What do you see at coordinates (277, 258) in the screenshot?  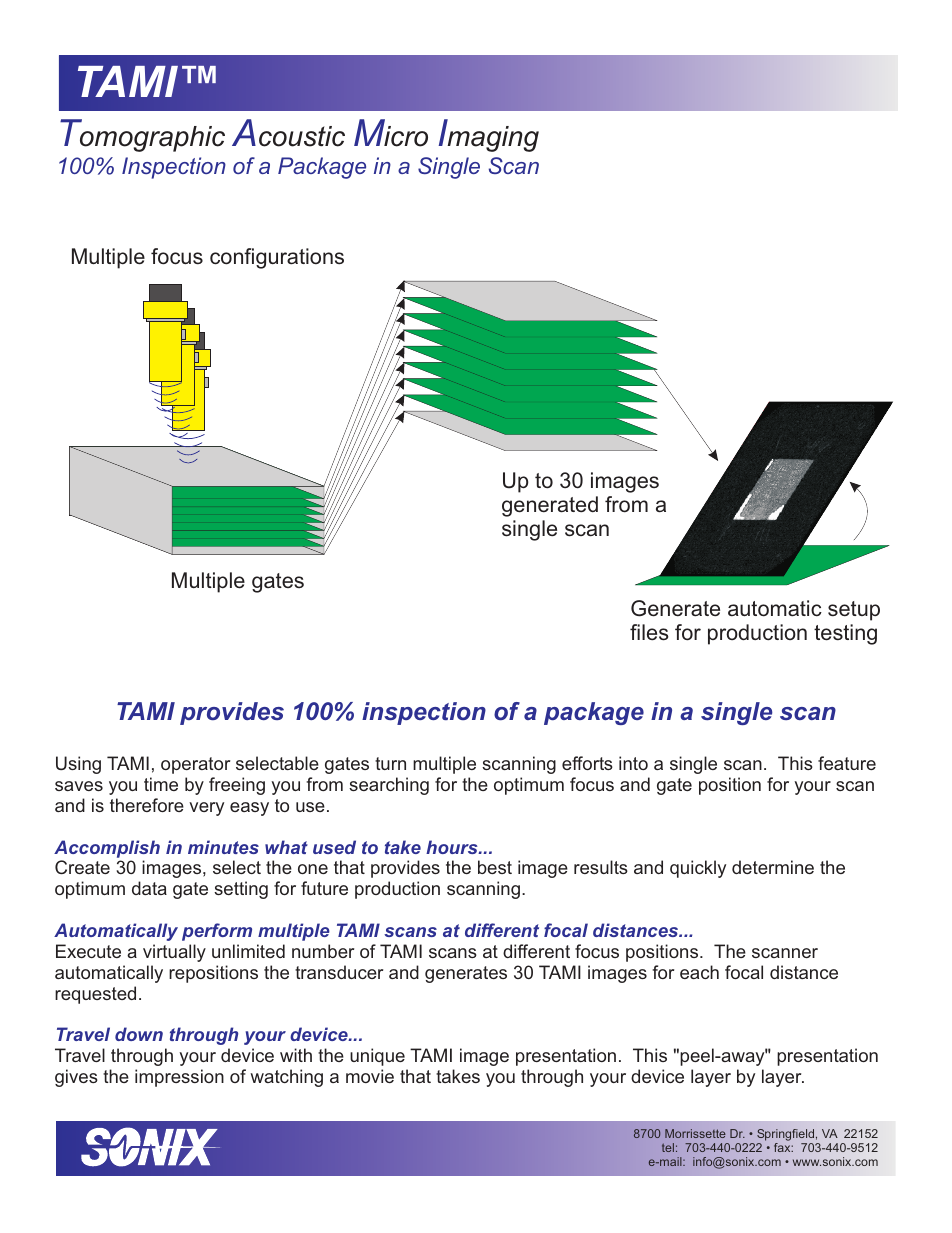 I see `configurations` at bounding box center [277, 258].
